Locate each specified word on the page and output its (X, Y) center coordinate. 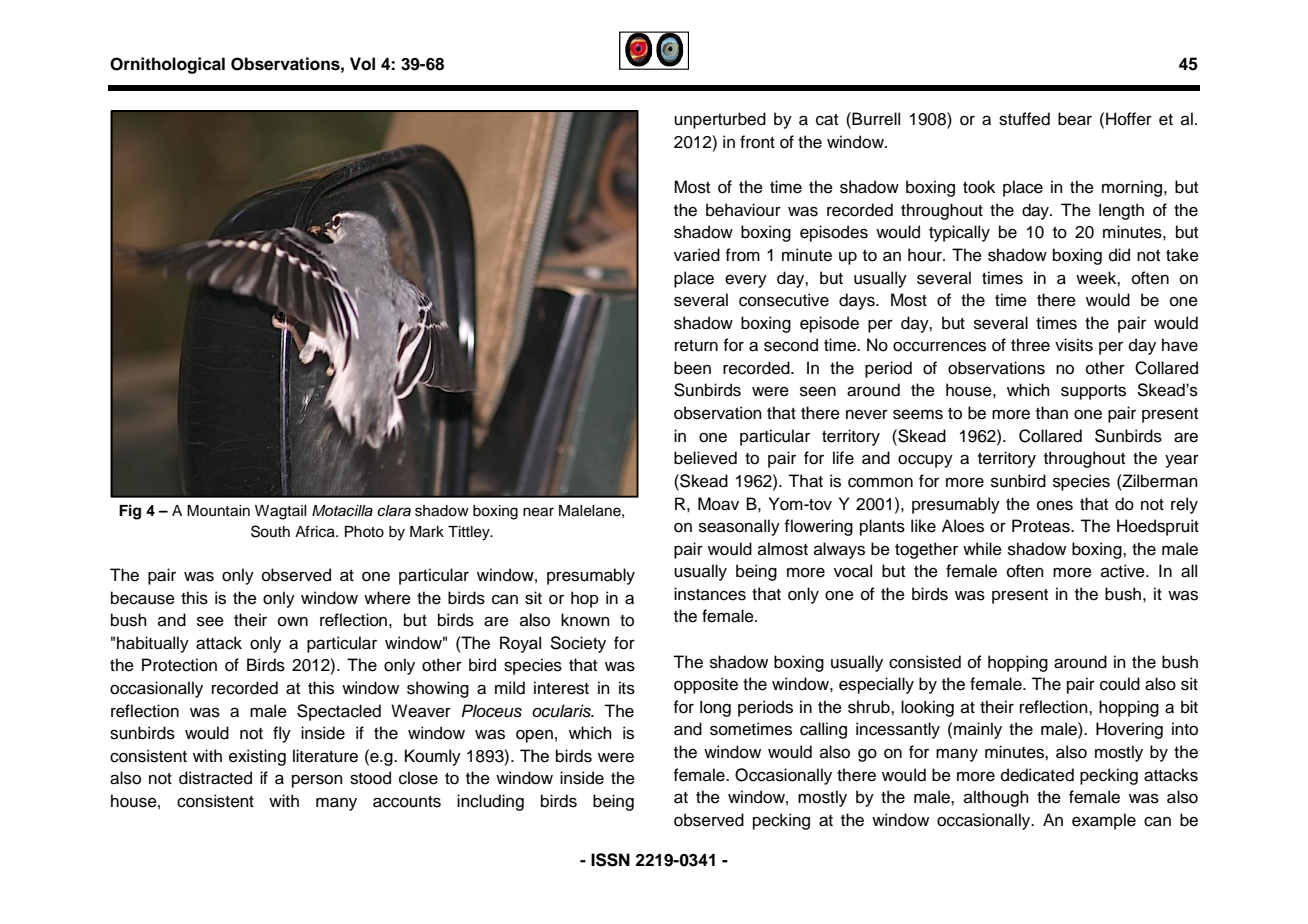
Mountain (218, 511)
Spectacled (339, 712)
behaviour (743, 210)
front (757, 142)
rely (1184, 505)
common (880, 482)
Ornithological (167, 65)
